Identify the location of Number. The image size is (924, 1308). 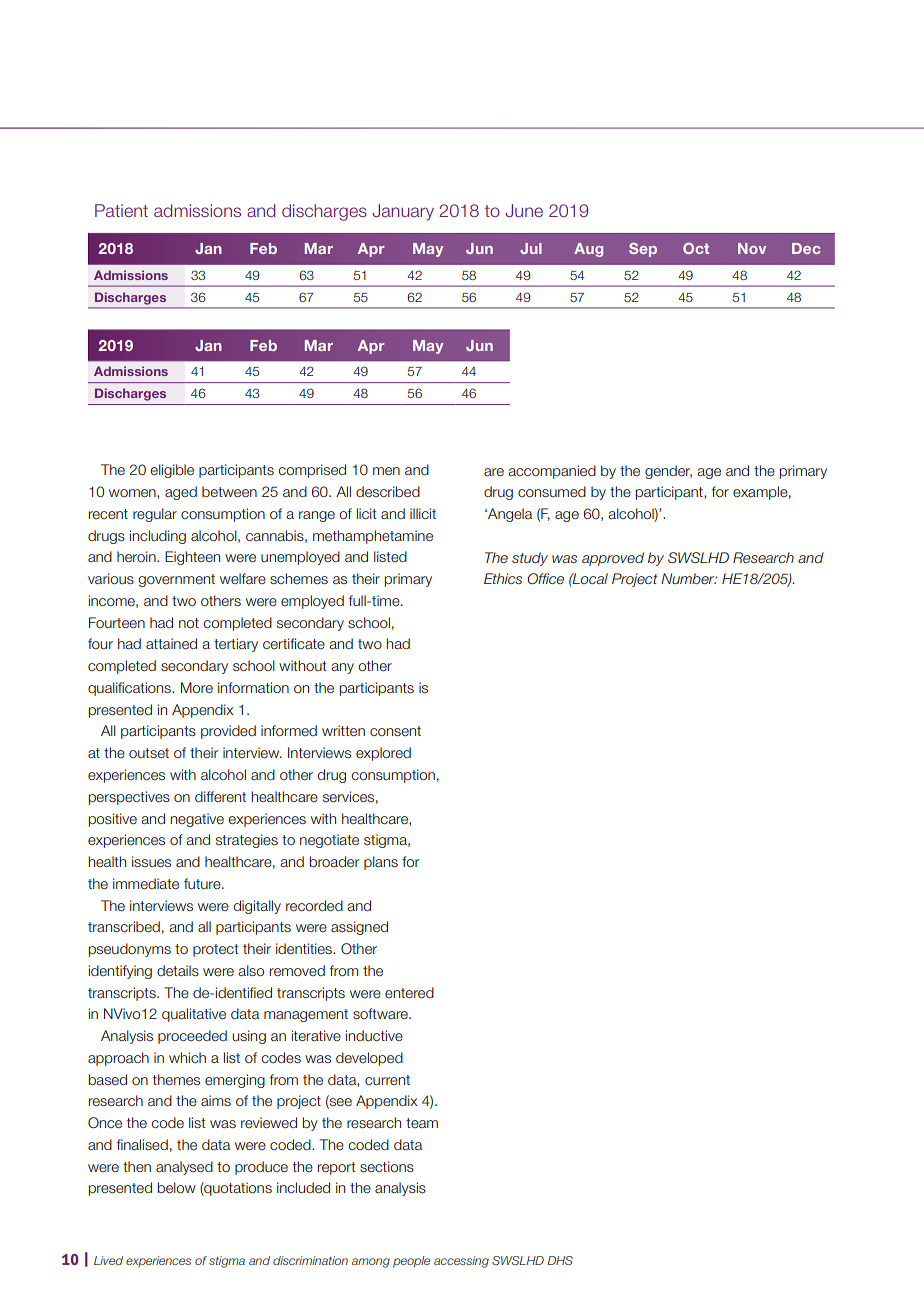
(689, 578).
